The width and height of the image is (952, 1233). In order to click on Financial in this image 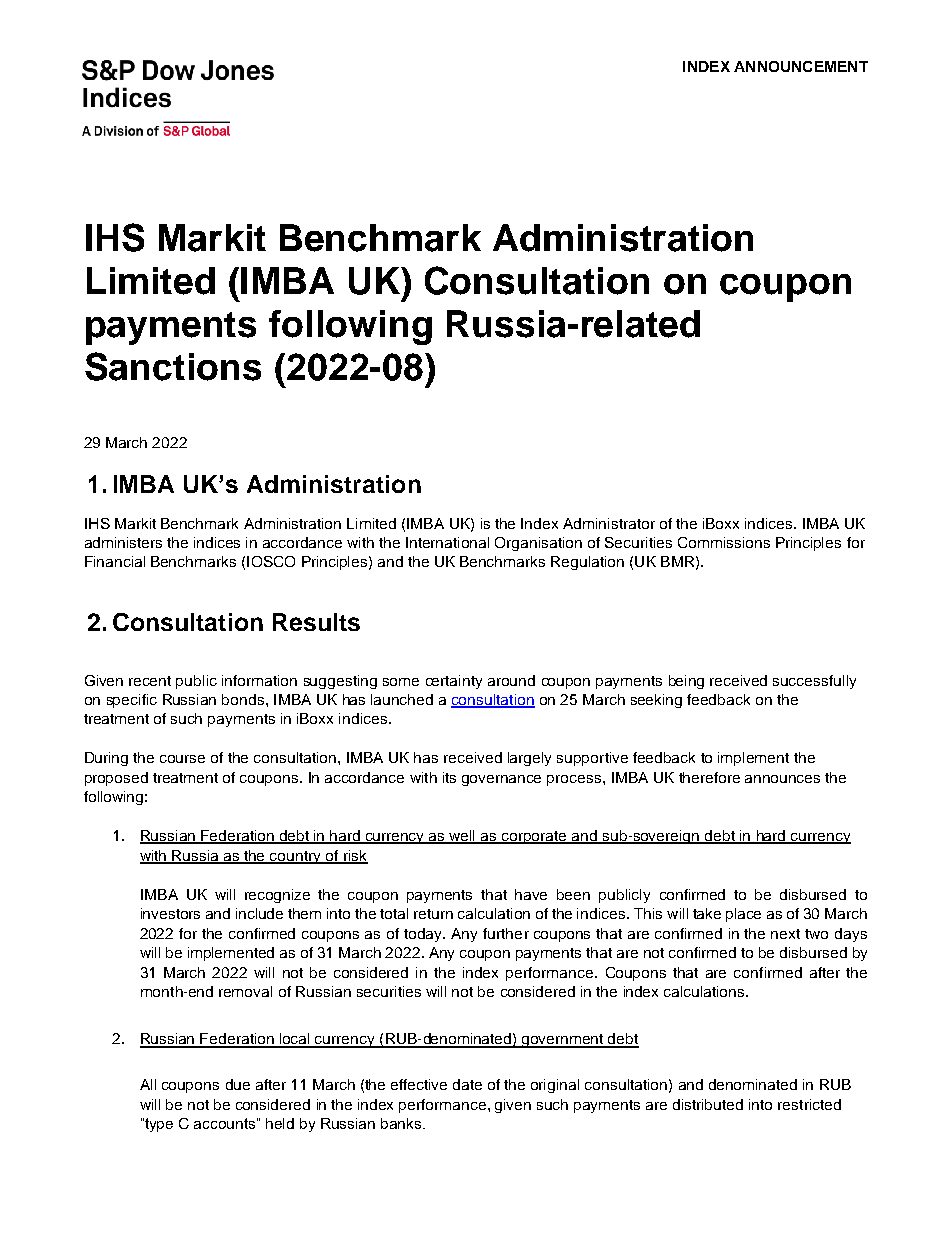, I will do `click(115, 561)`.
